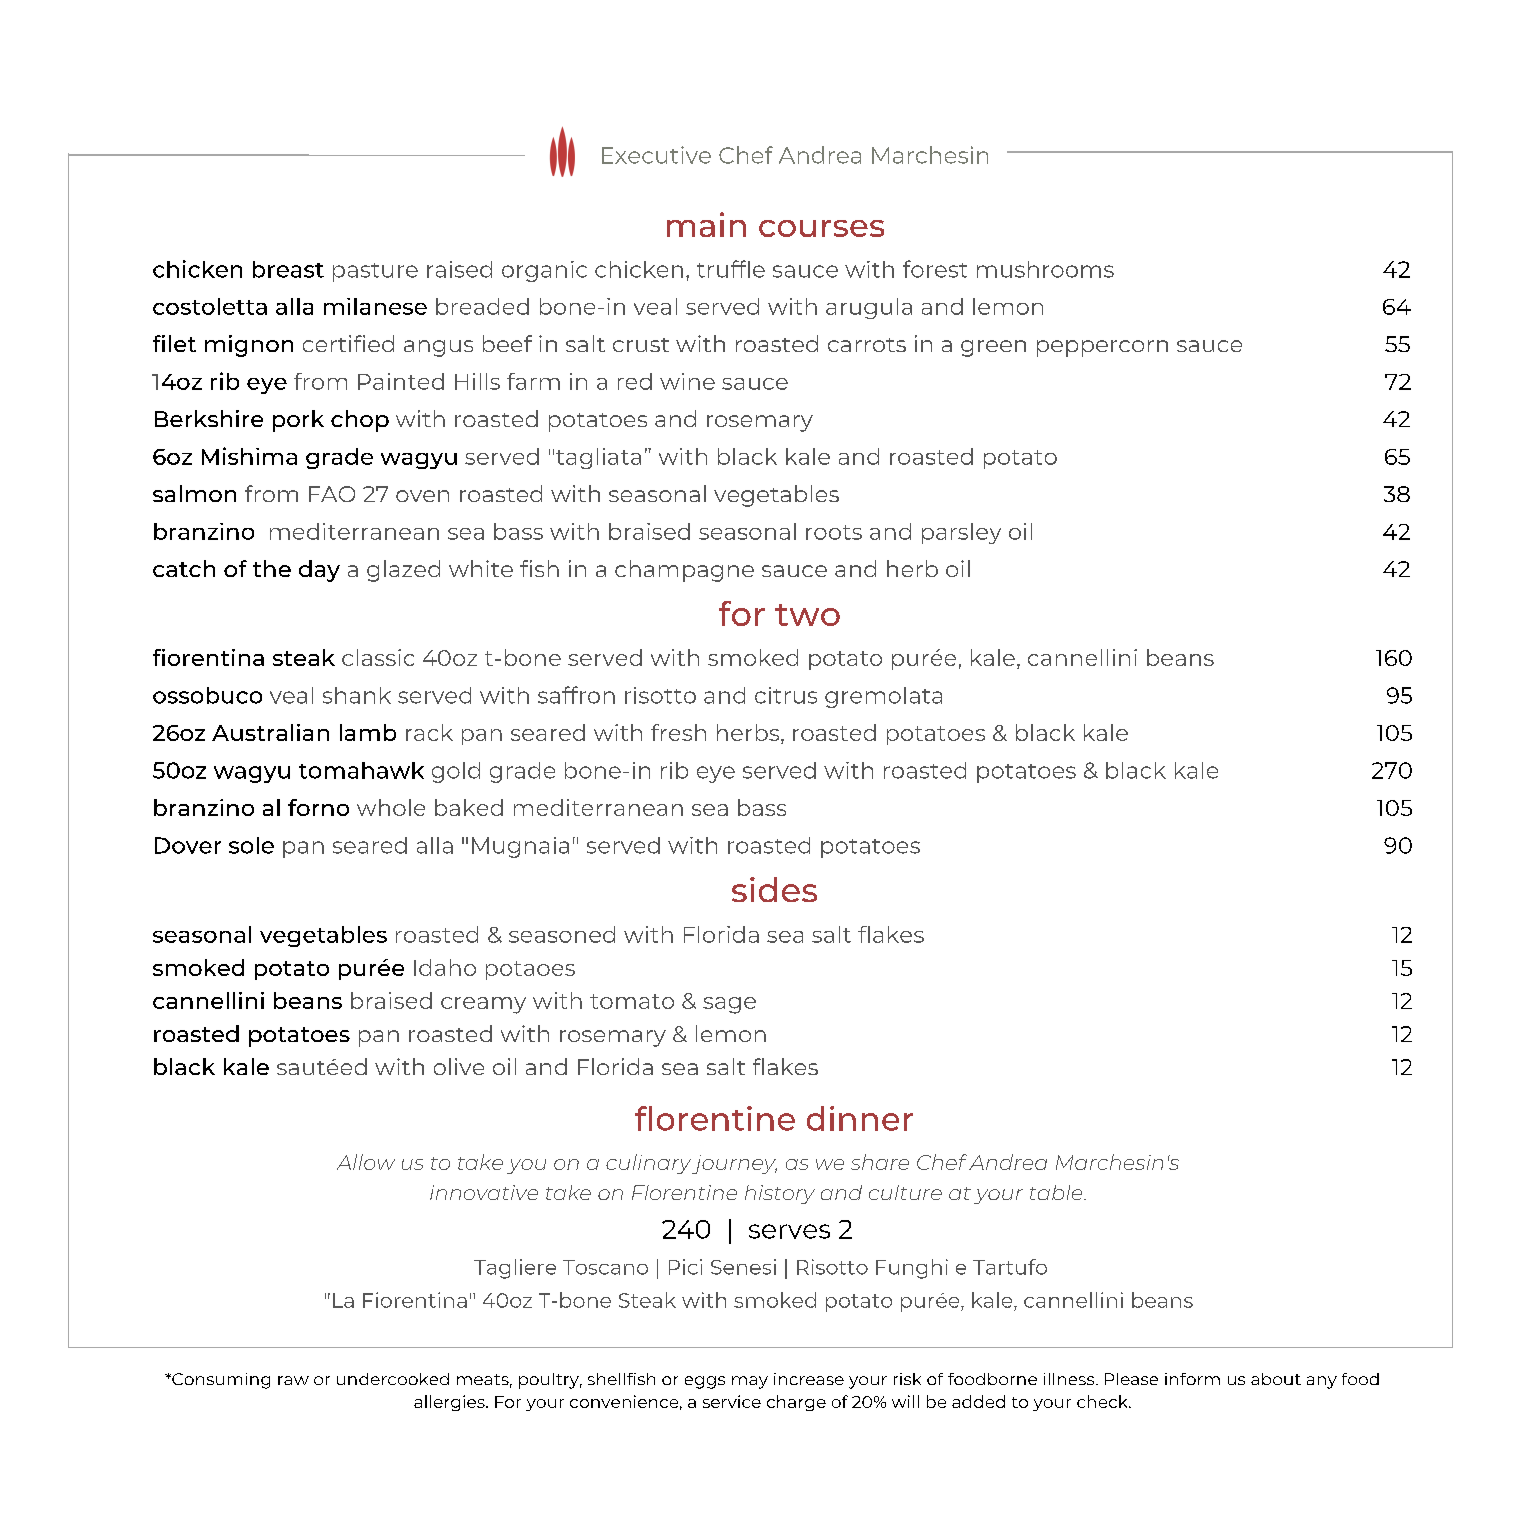 The height and width of the screenshot is (1522, 1522). I want to click on breast, so click(288, 269).
